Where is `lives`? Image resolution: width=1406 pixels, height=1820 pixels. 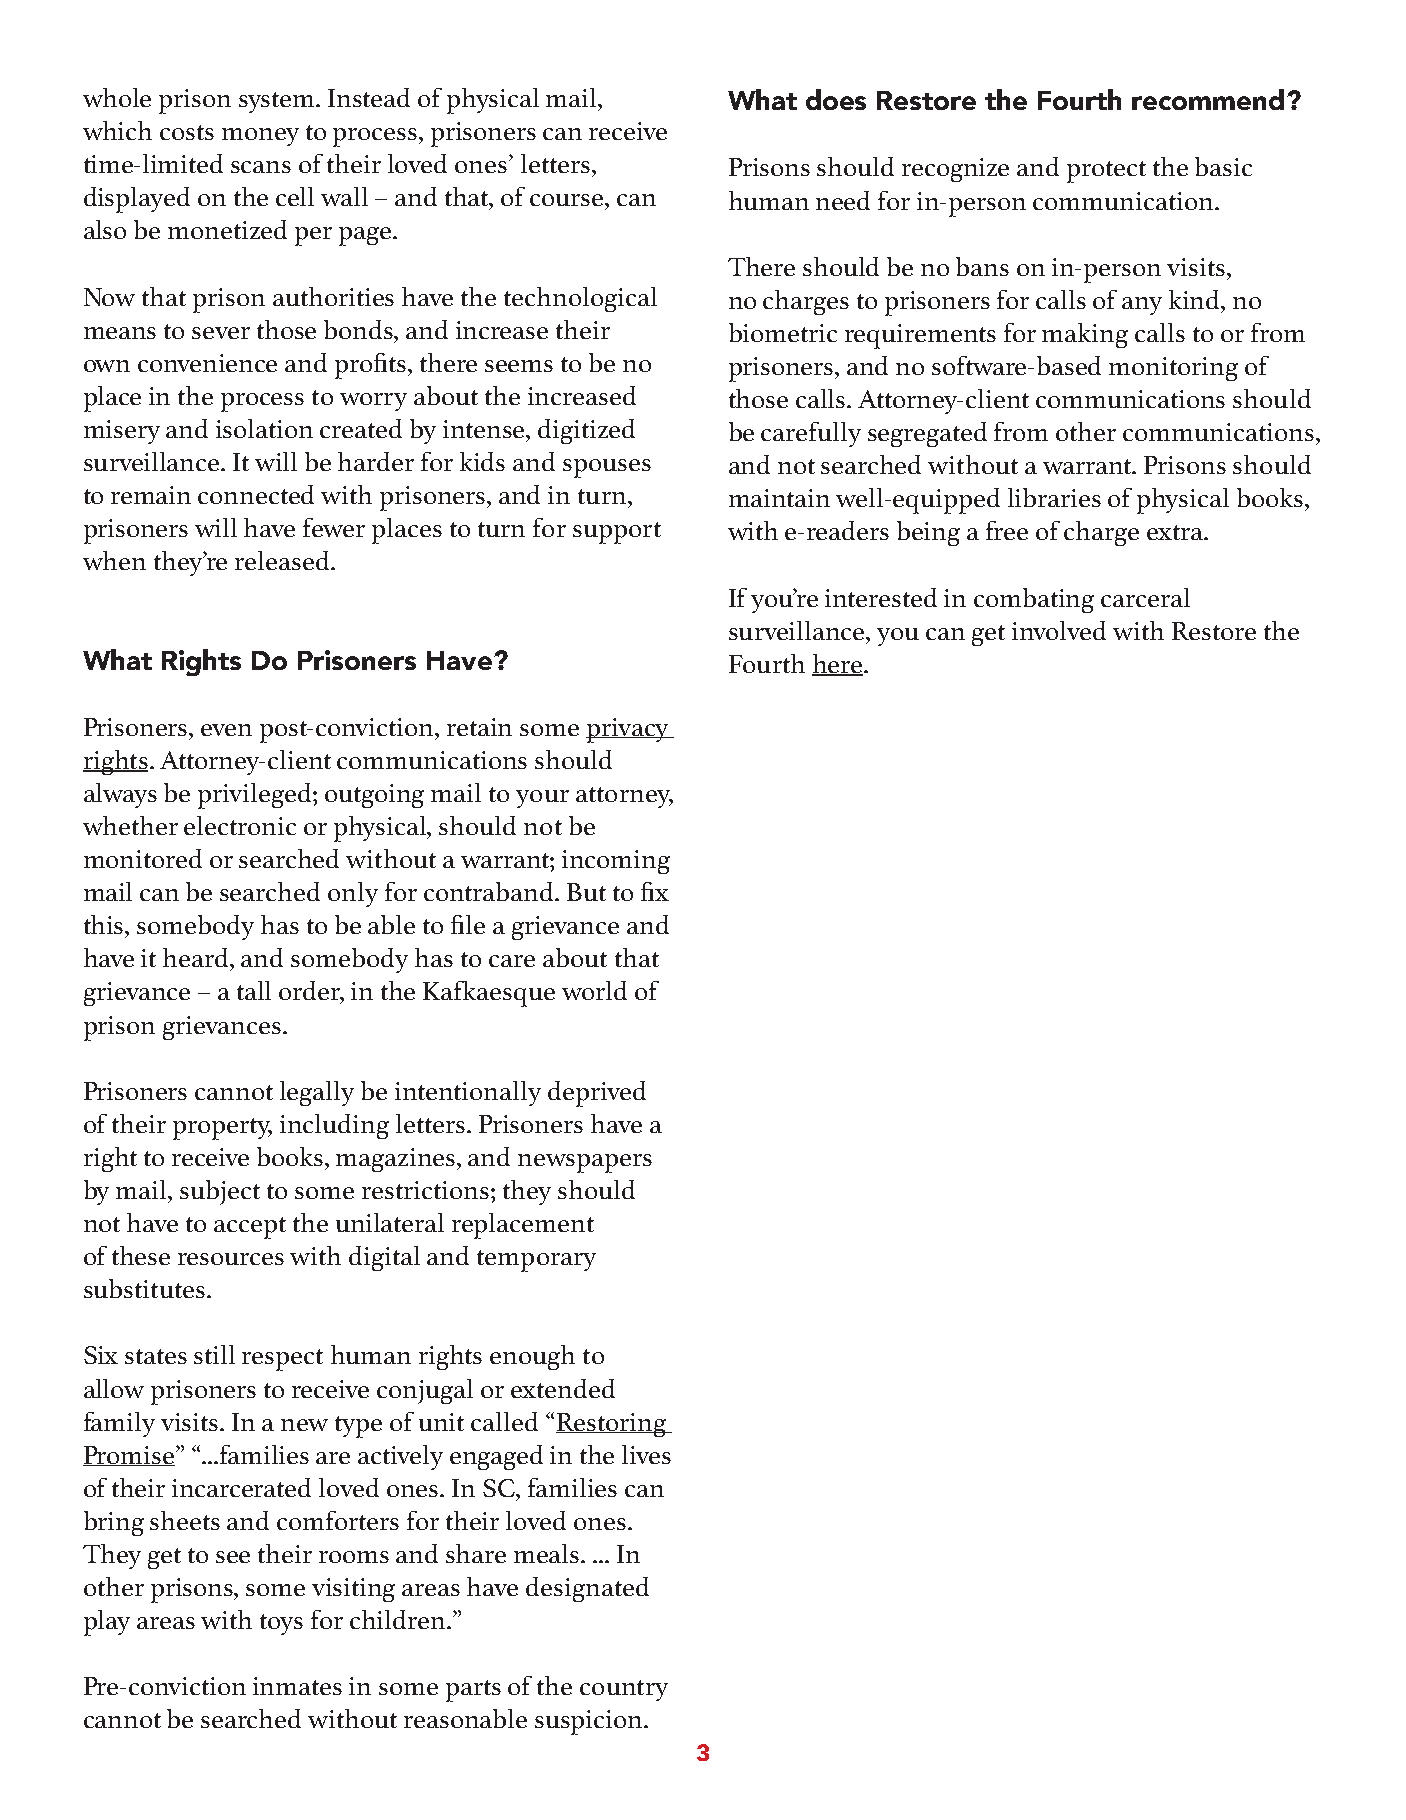 lives is located at coordinates (646, 1454).
